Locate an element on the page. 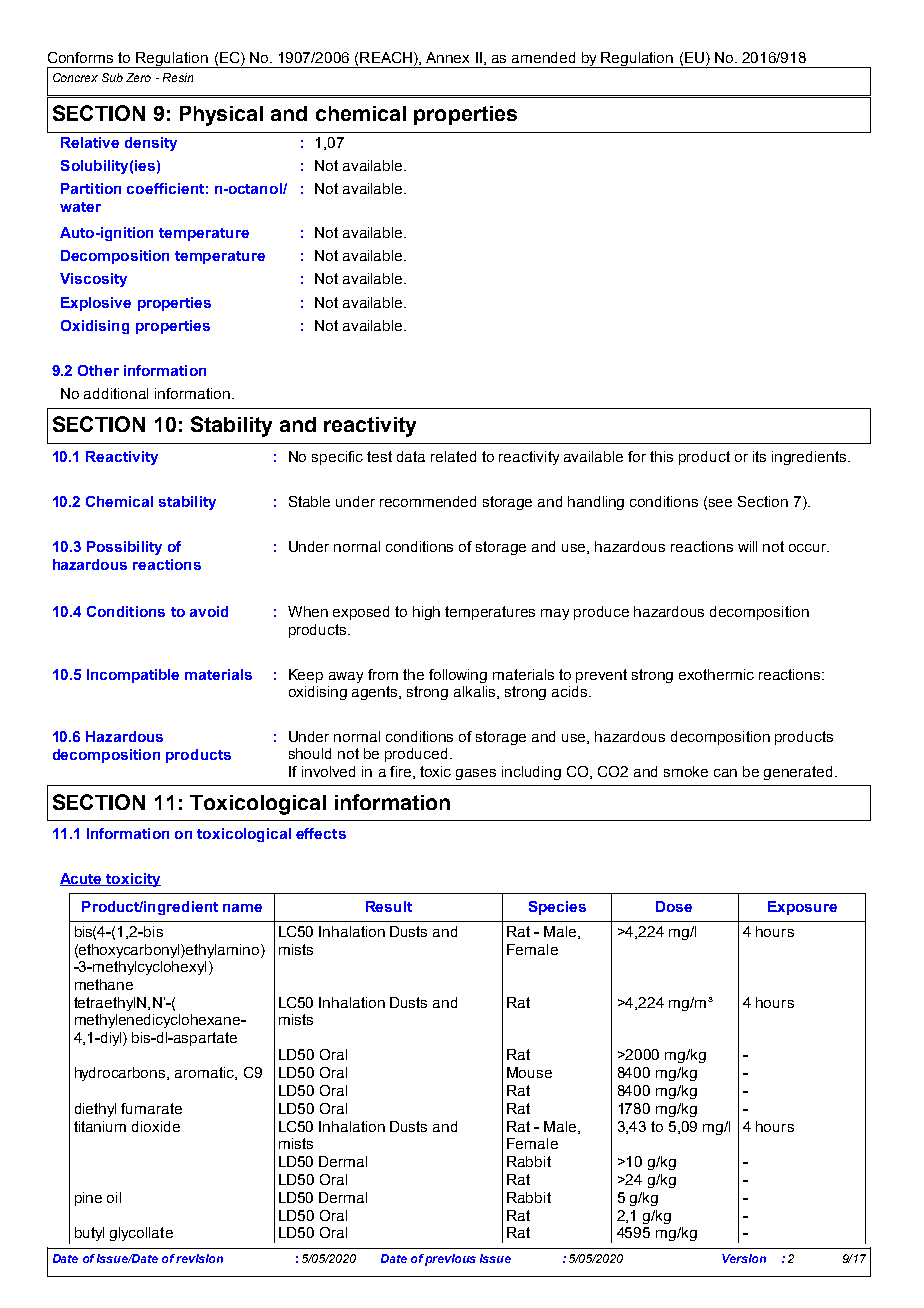 Image resolution: width=924 pixels, height=1308 pixels. Possibility is located at coordinates (124, 548).
